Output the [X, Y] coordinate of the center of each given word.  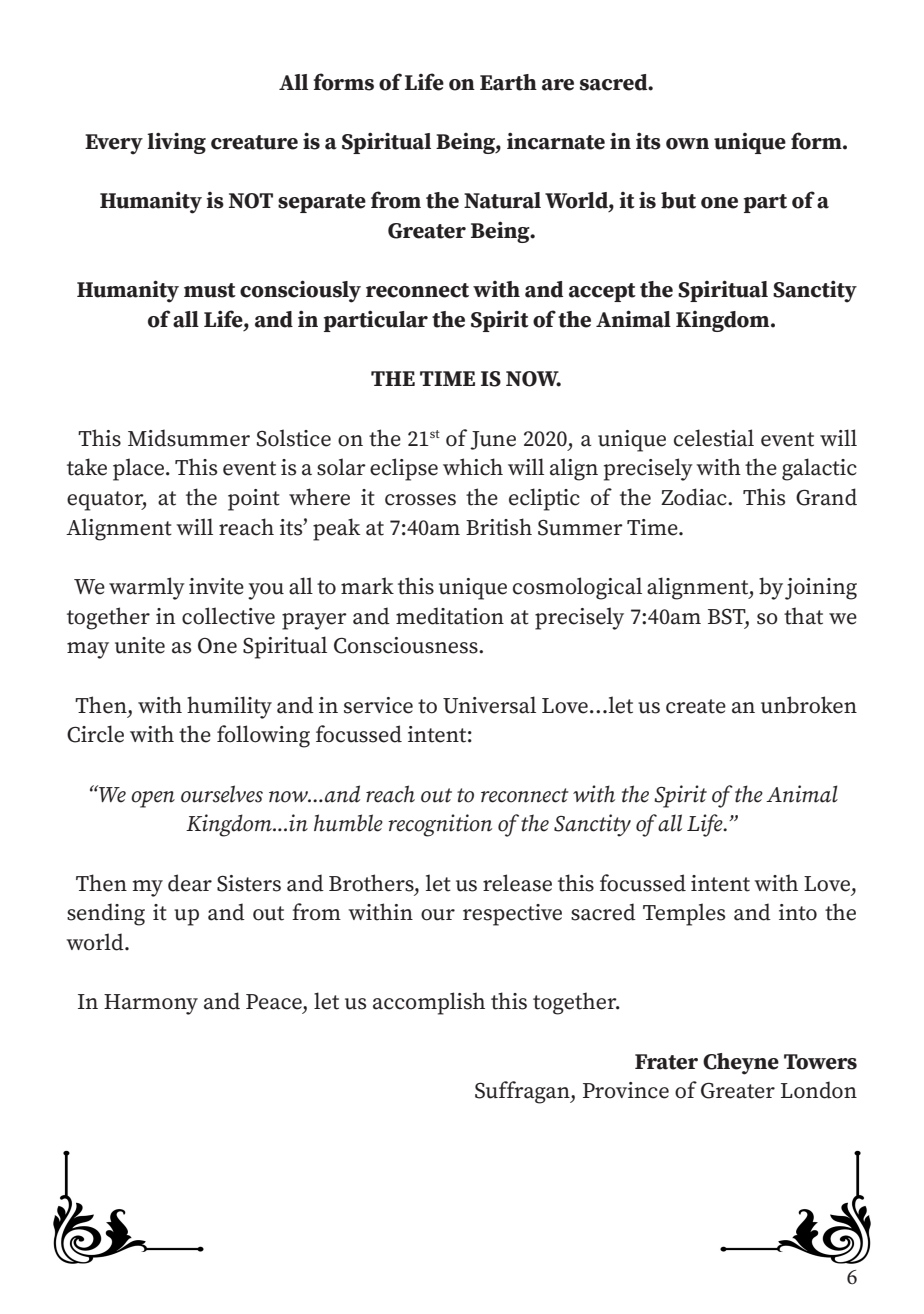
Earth [508, 82]
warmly [147, 588]
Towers [820, 1062]
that [803, 616]
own [687, 144]
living [176, 143]
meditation [450, 616]
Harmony [151, 1004]
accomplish [429, 1003]
